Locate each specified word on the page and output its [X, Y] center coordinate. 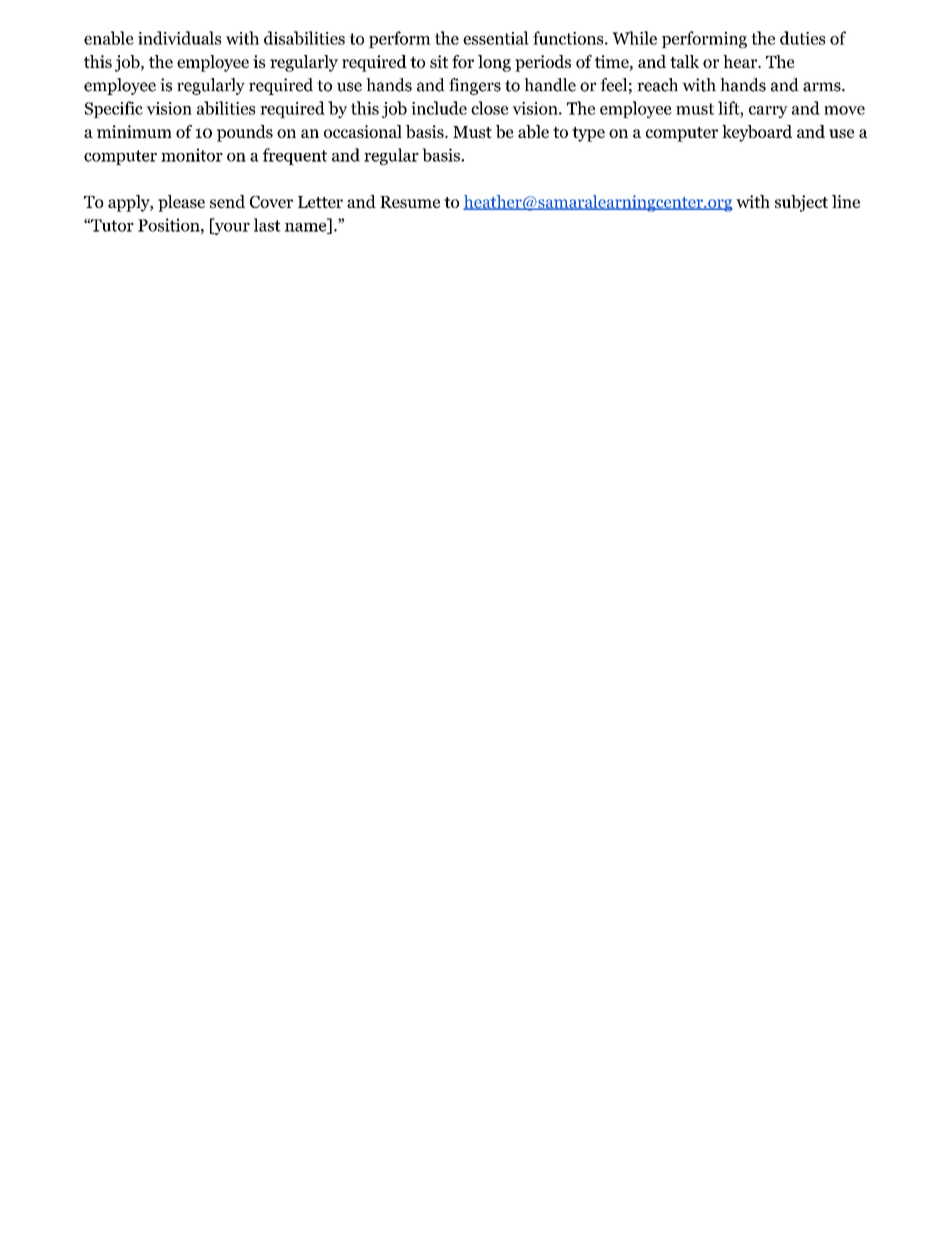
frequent [295, 156]
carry [768, 112]
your [231, 229]
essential [496, 38]
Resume [410, 202]
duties [802, 38]
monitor [192, 155]
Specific [114, 109]
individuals [179, 38]
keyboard [757, 133]
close [489, 108]
